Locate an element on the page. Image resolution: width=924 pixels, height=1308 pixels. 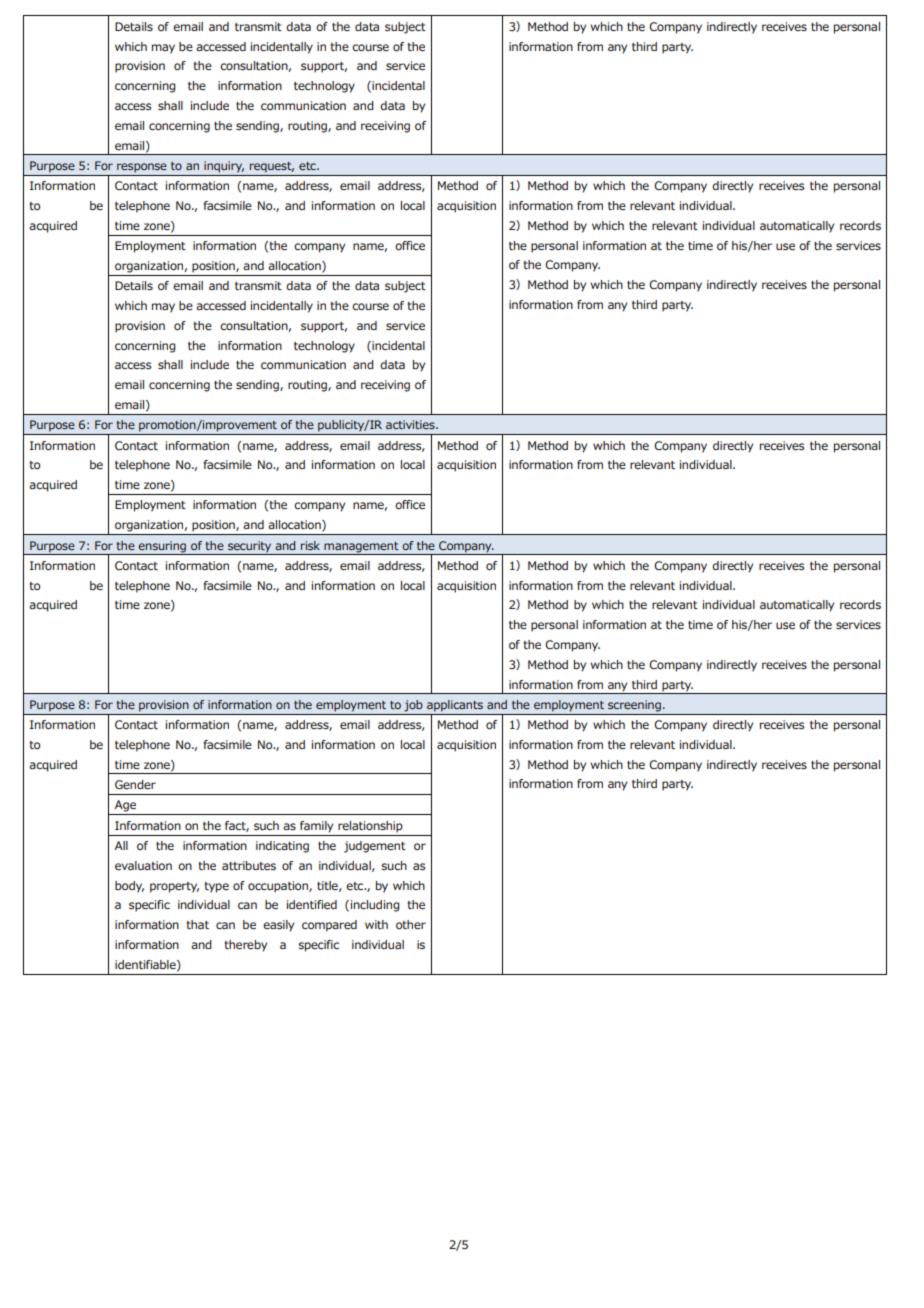
risk is located at coordinates (310, 545).
